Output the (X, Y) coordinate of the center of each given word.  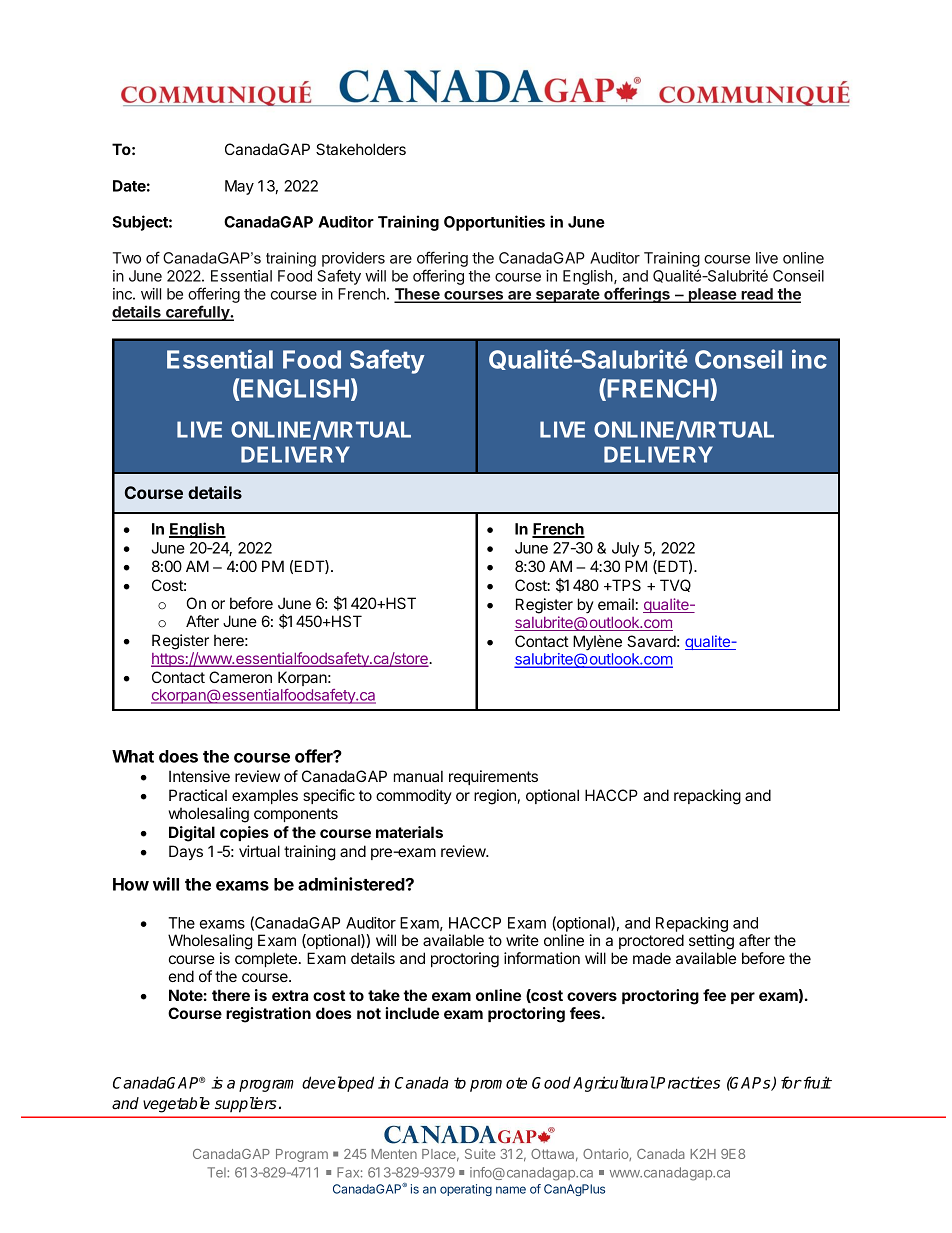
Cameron (240, 677)
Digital (192, 834)
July (625, 549)
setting (711, 942)
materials (409, 832)
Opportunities (494, 223)
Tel (217, 1172)
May (239, 187)
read (757, 295)
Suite (480, 1153)
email (616, 604)
